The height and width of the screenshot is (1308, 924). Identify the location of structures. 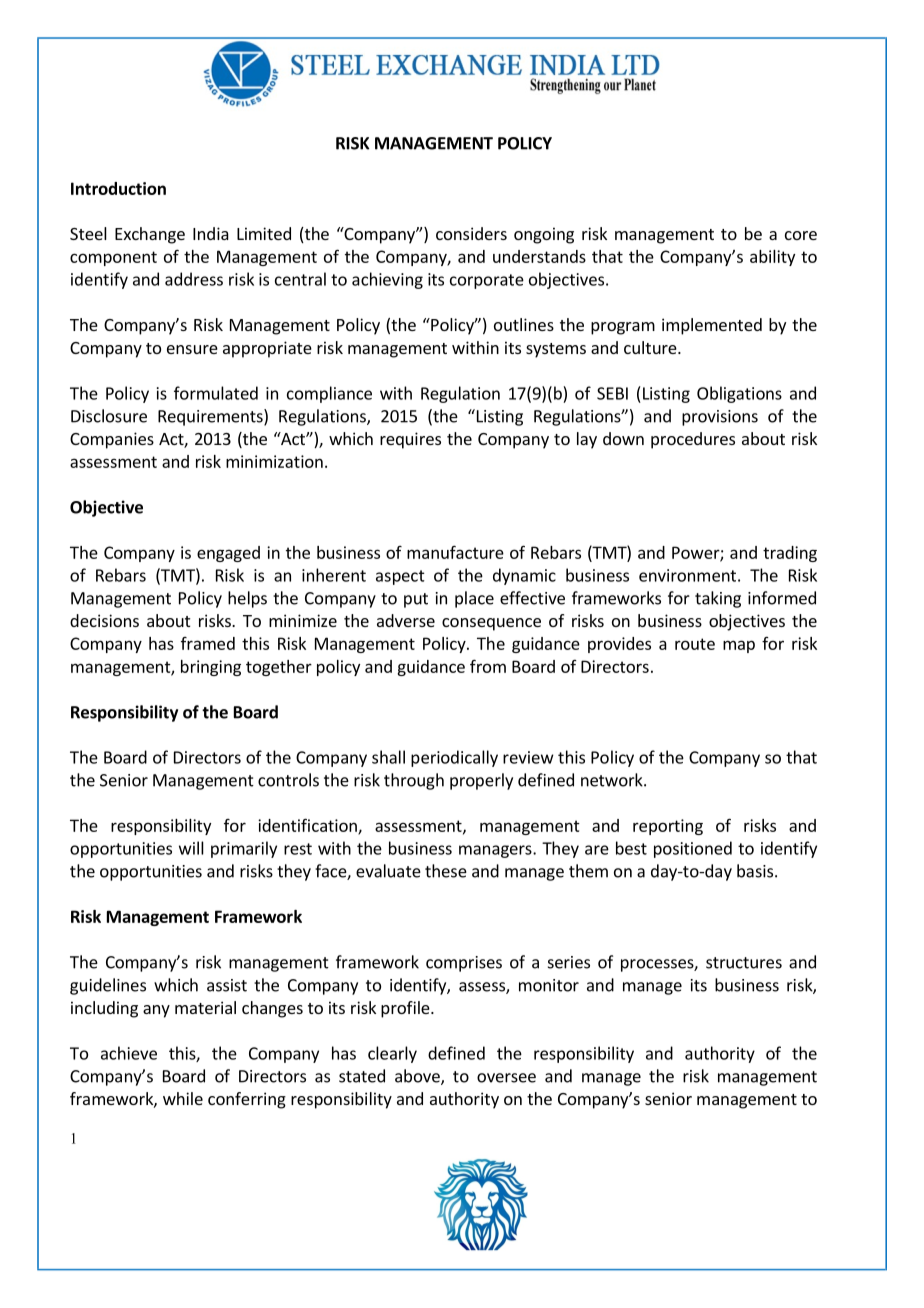
(744, 963).
